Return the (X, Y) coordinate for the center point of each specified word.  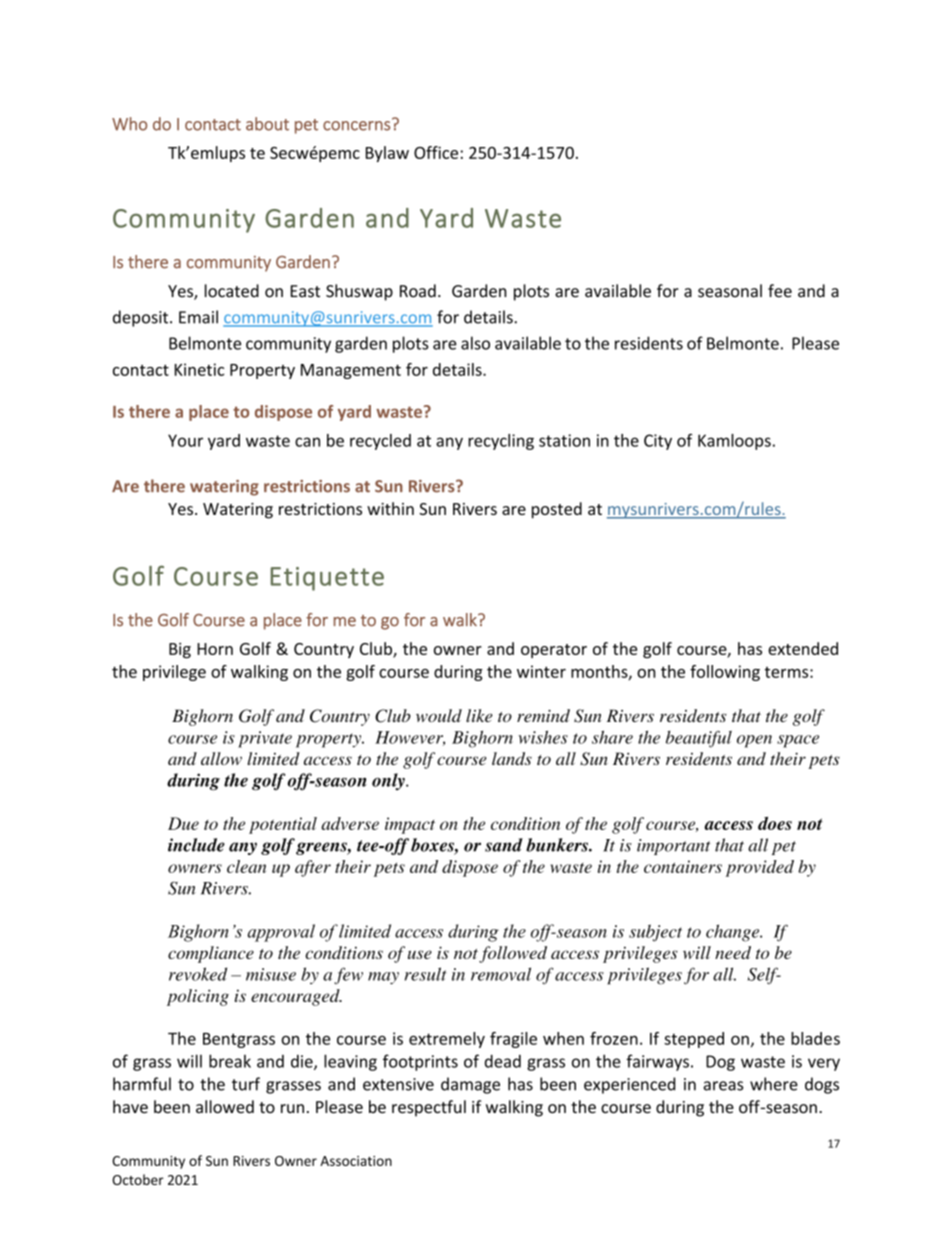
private (265, 739)
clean (246, 866)
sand (504, 845)
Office (437, 152)
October (138, 1179)
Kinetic (199, 369)
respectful (429, 1108)
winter (541, 671)
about (267, 124)
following (725, 673)
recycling (501, 442)
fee (780, 291)
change (734, 933)
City (658, 442)
